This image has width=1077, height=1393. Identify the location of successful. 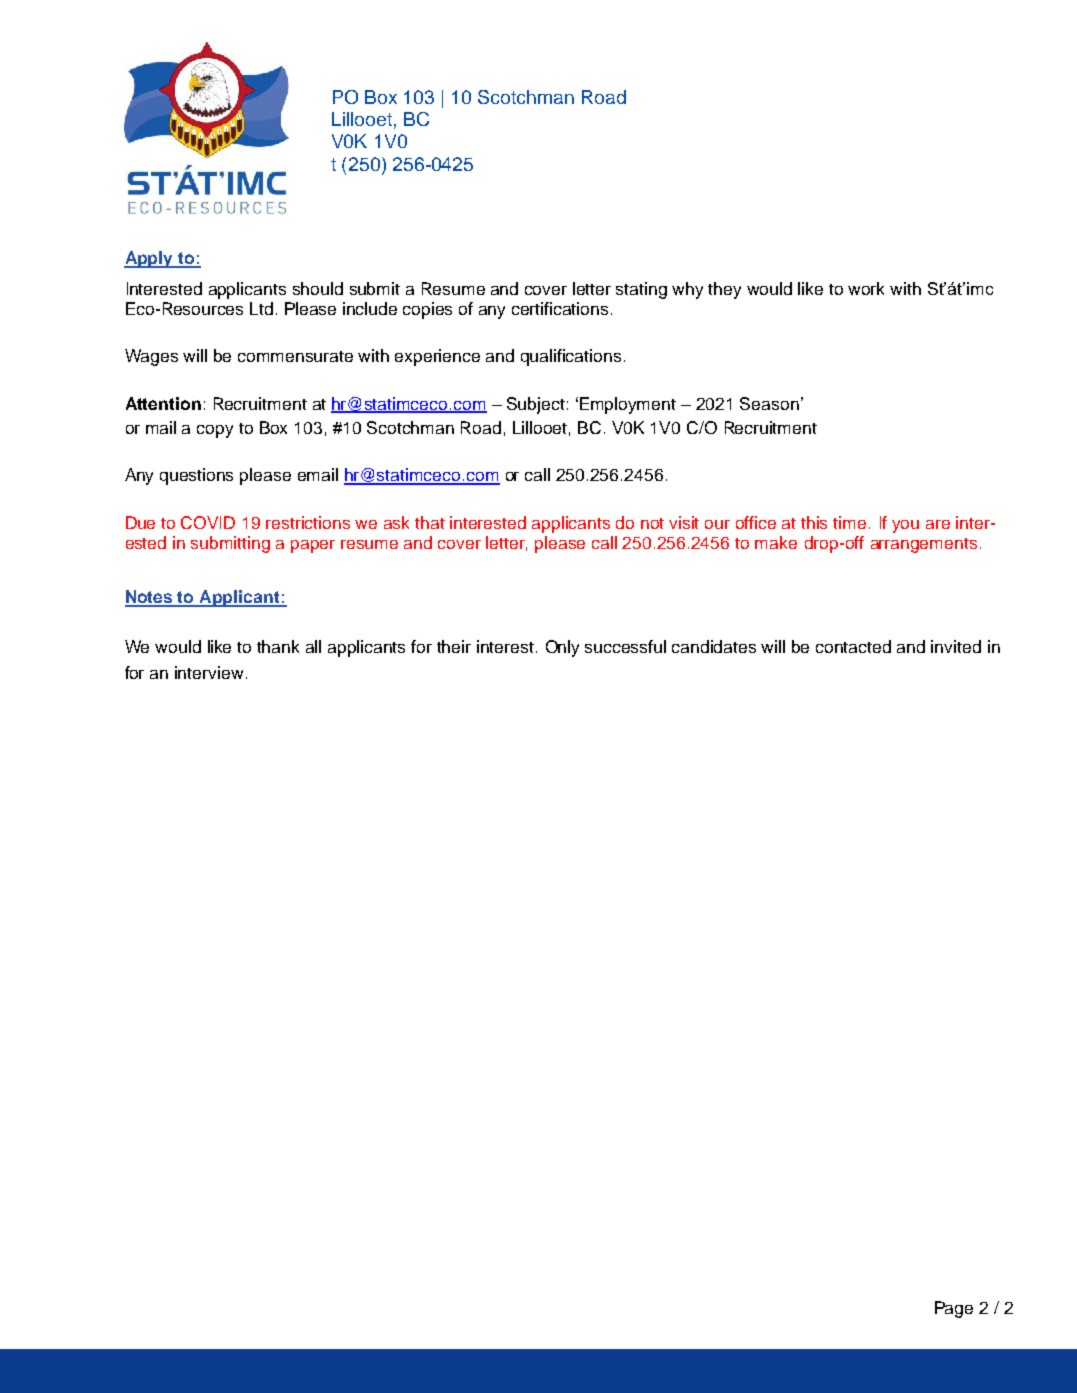
(625, 646).
